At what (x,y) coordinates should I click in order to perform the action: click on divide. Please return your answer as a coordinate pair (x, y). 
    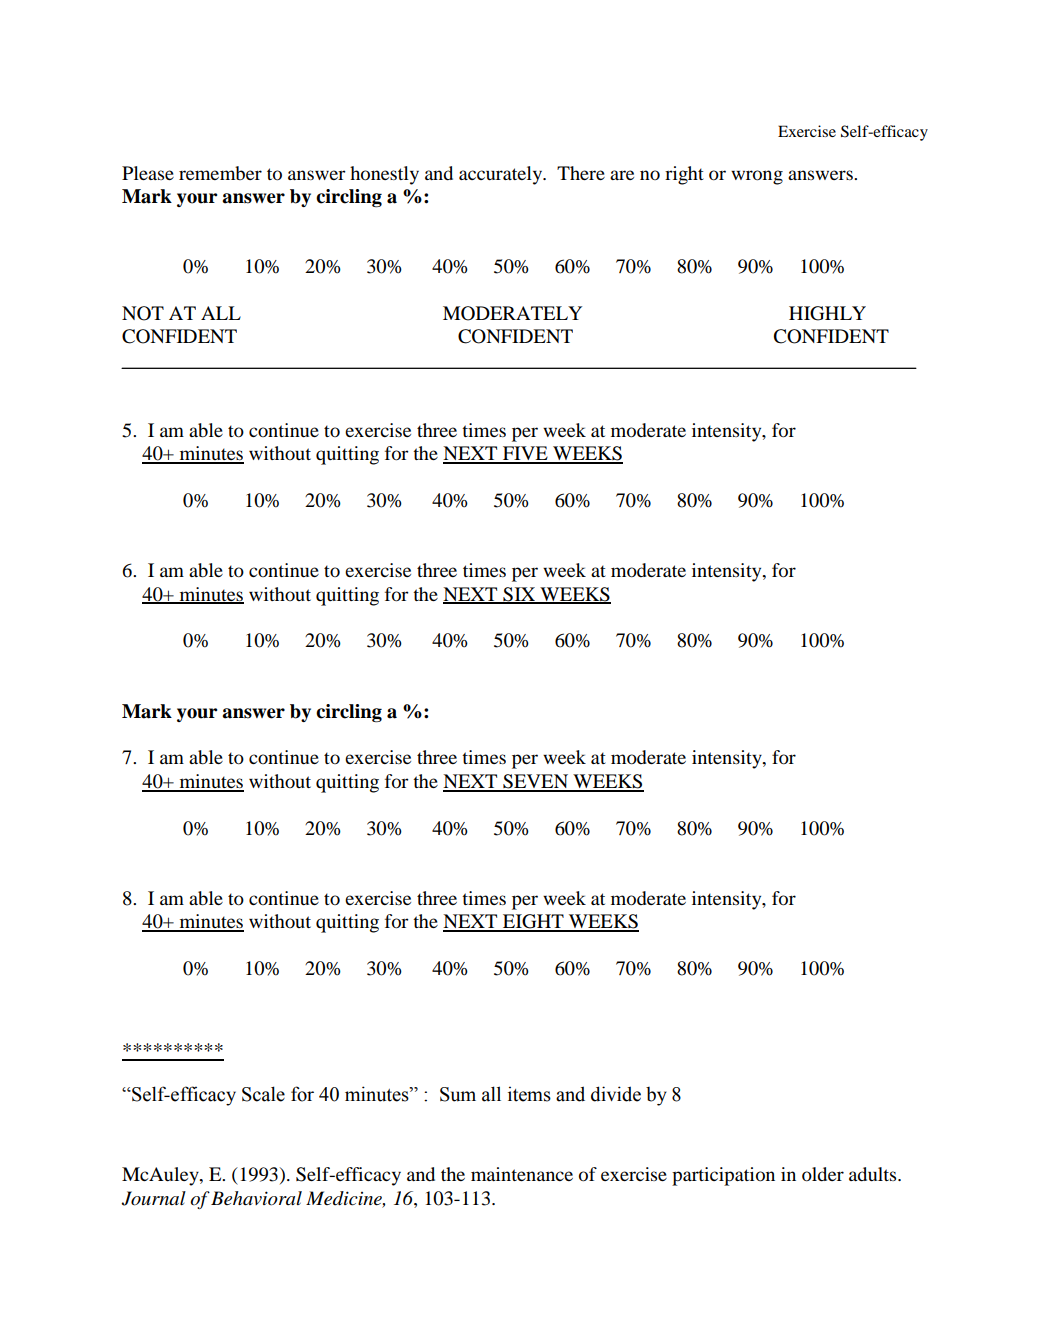
    Looking at the image, I should click on (616, 1094).
